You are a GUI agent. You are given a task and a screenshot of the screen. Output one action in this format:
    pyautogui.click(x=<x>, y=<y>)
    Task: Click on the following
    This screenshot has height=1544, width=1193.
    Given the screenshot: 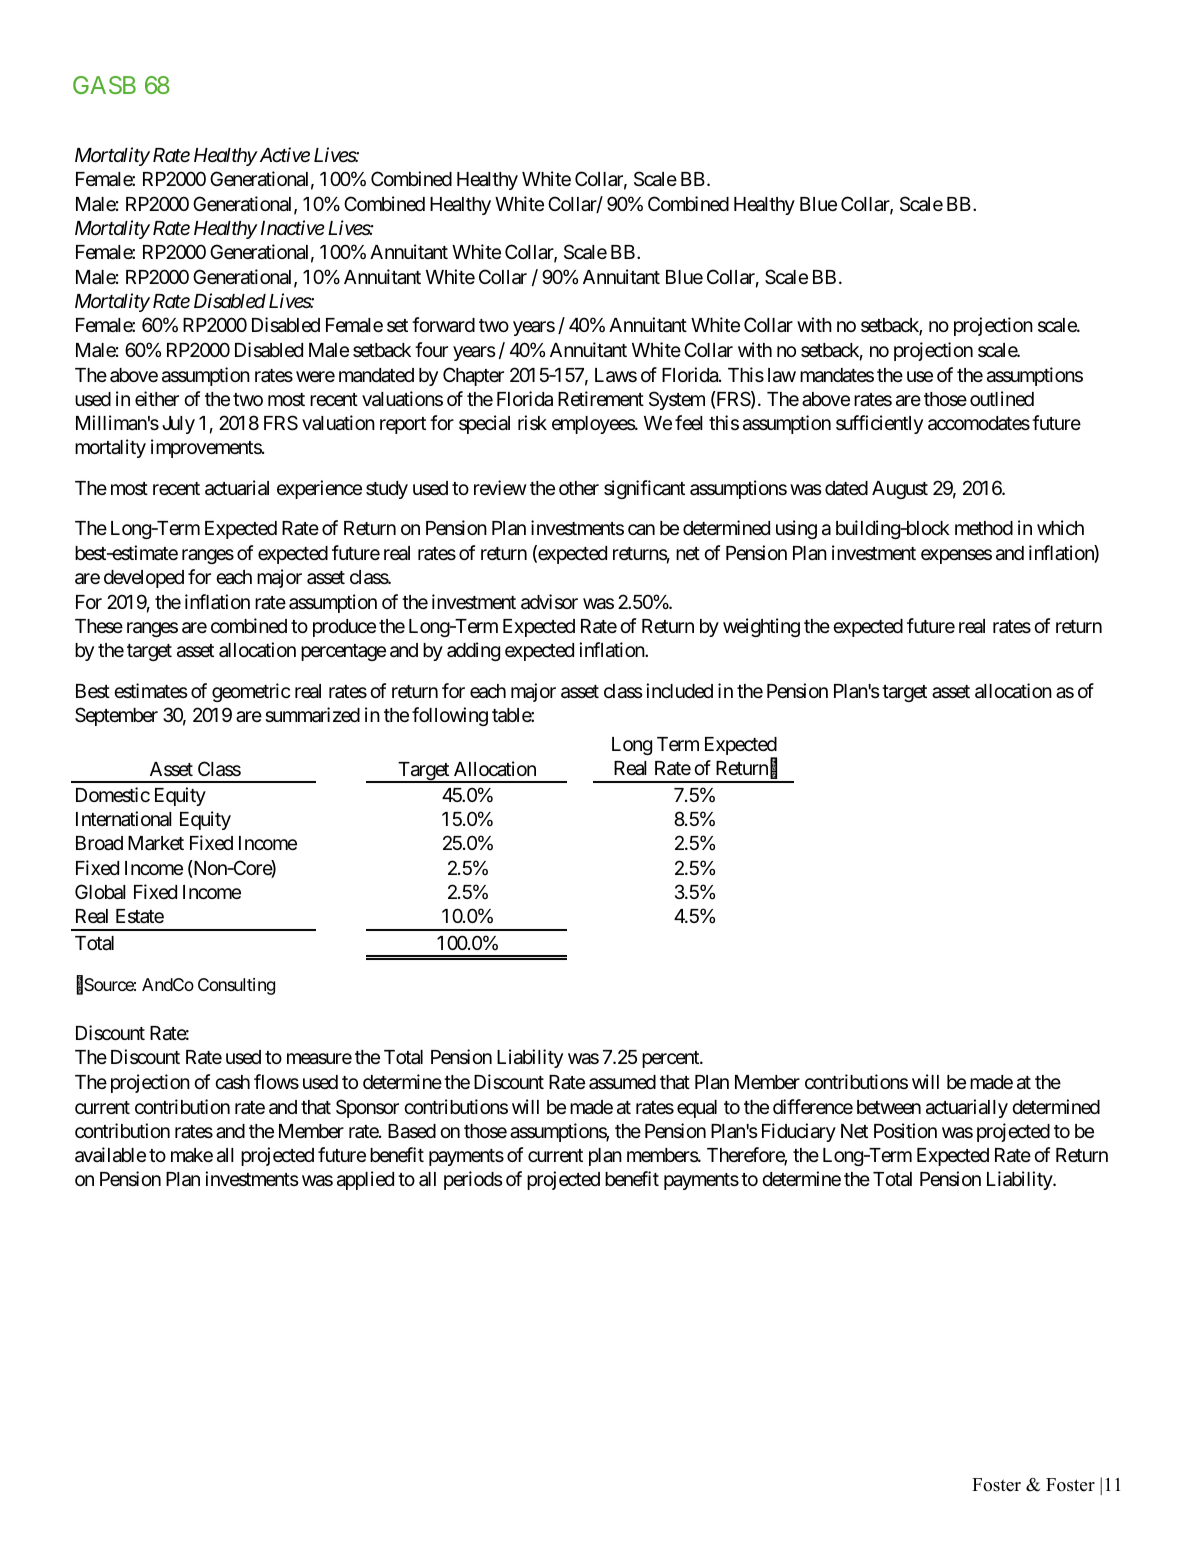 What is the action you would take?
    pyautogui.click(x=450, y=716)
